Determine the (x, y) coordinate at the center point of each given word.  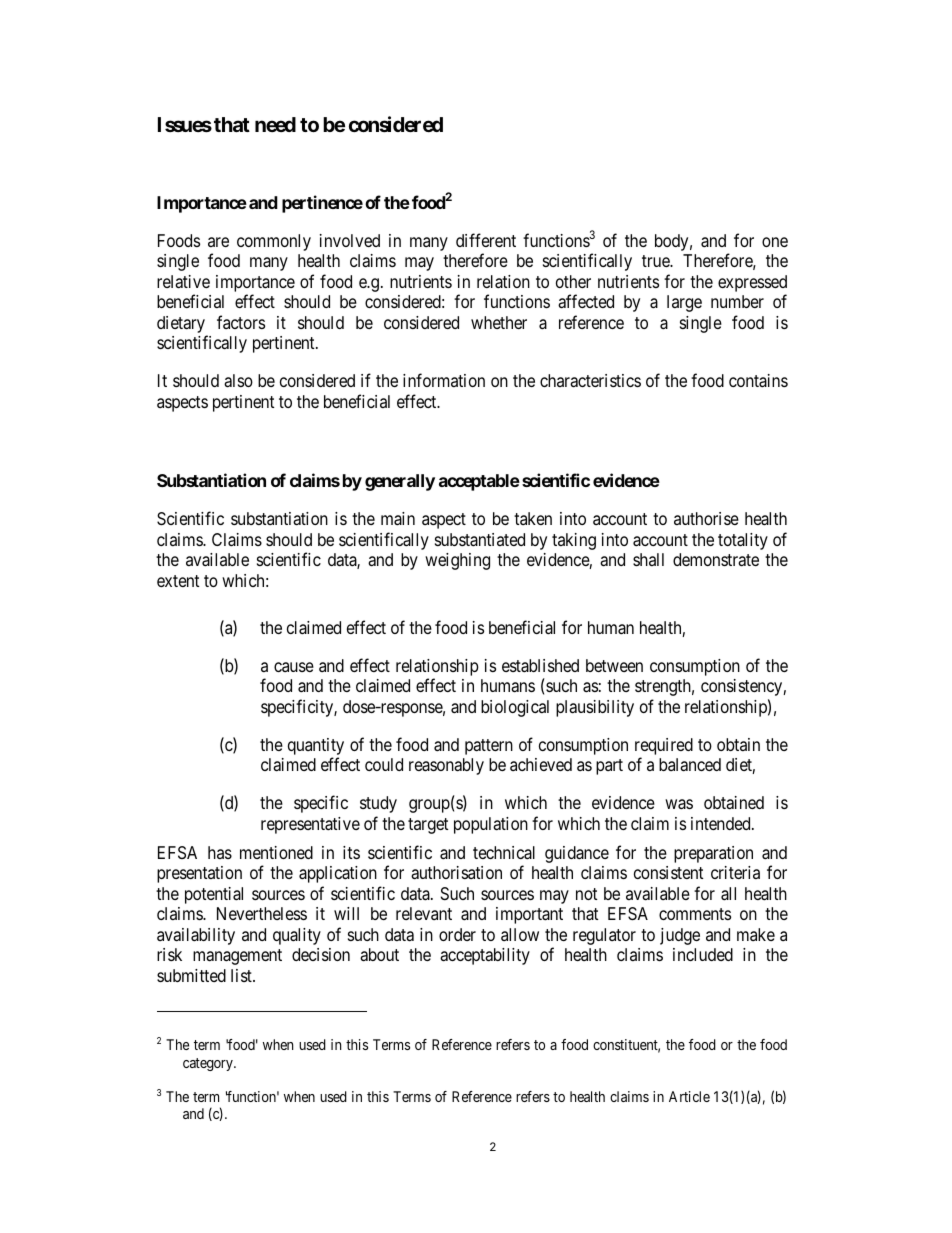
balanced (690, 765)
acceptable (479, 482)
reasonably (446, 766)
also (238, 381)
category (209, 1064)
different (486, 240)
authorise (706, 518)
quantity (316, 746)
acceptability (485, 956)
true (656, 261)
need (275, 124)
